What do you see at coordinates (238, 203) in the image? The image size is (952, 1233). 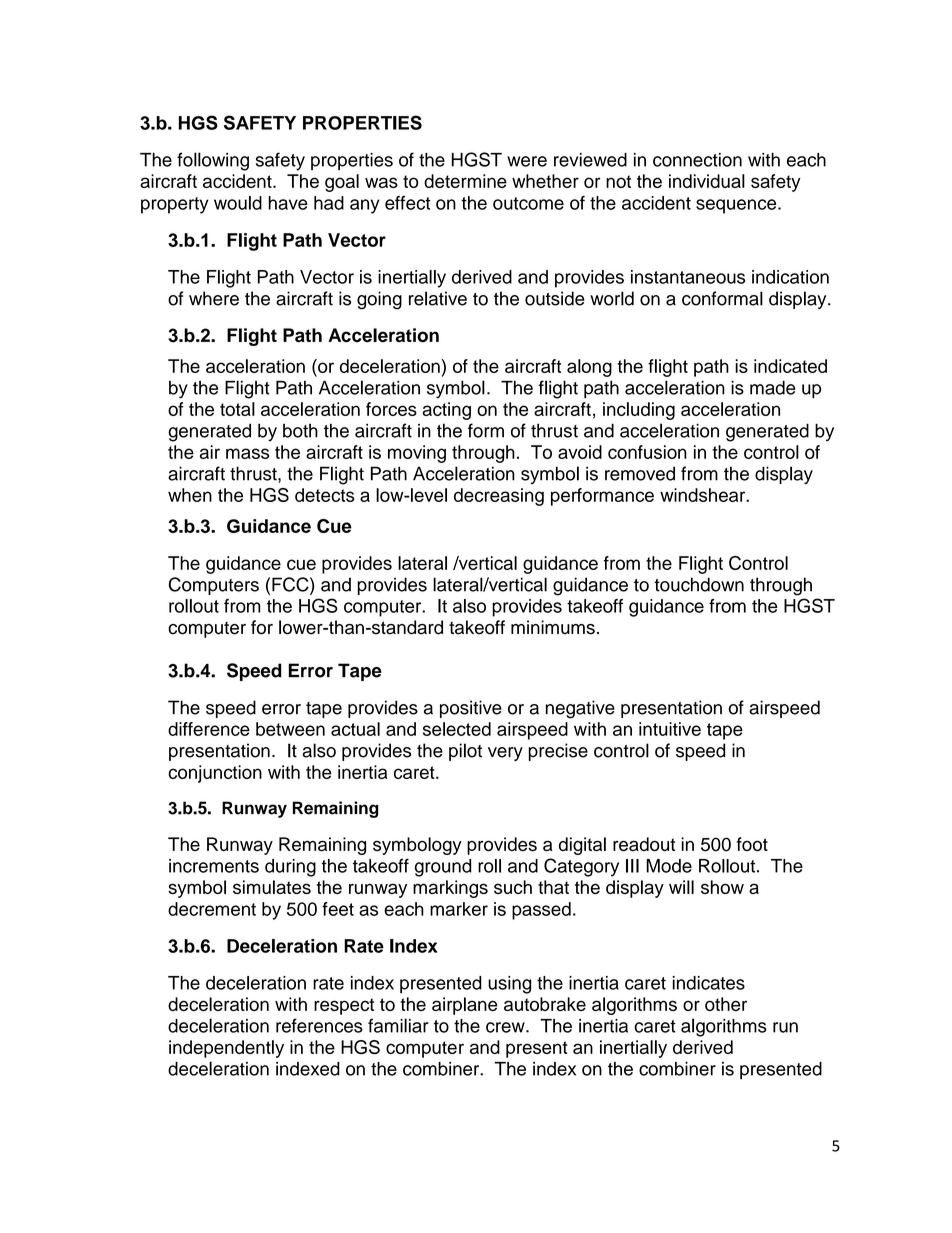 I see `would` at bounding box center [238, 203].
